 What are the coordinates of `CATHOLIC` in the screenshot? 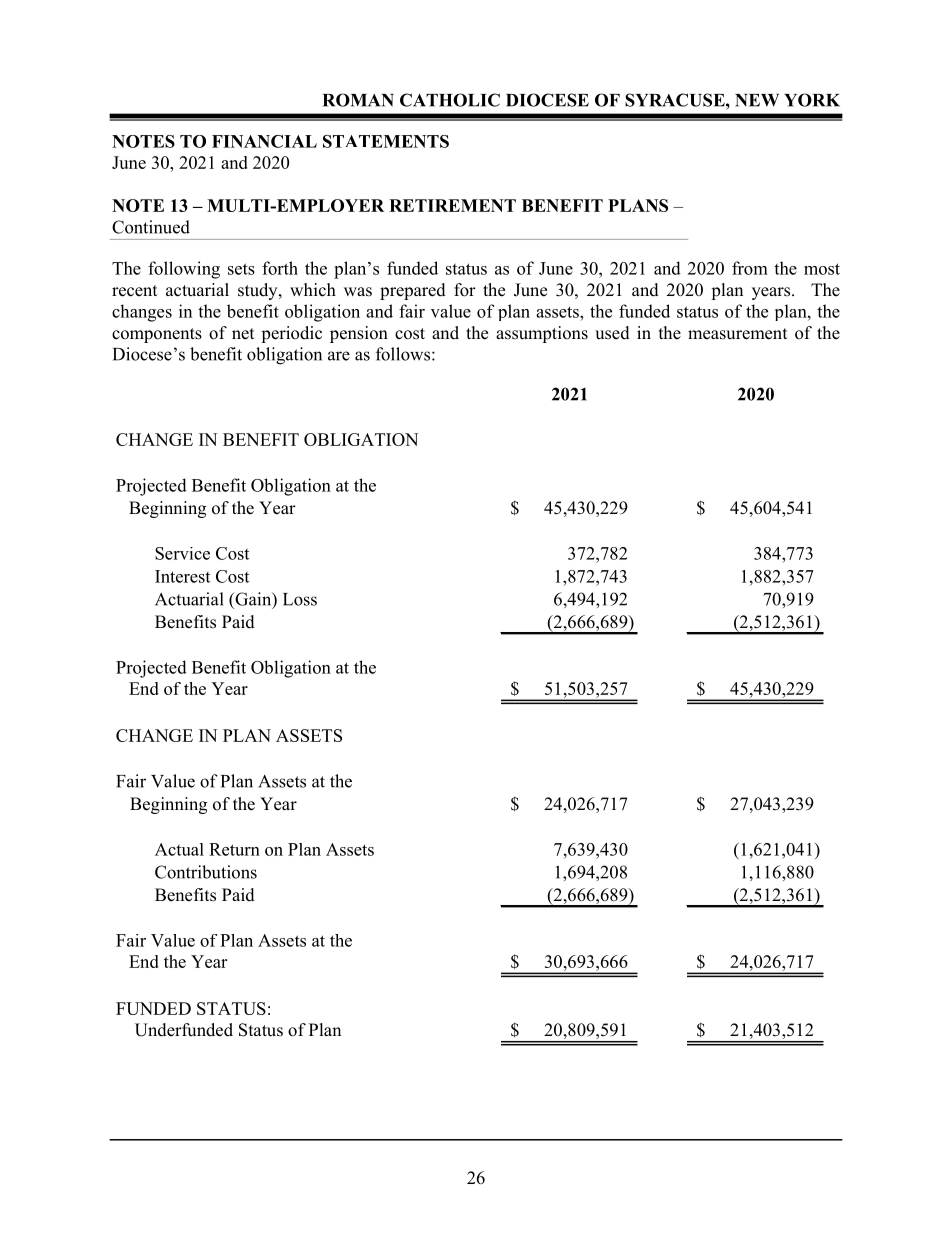 It's located at (450, 100).
